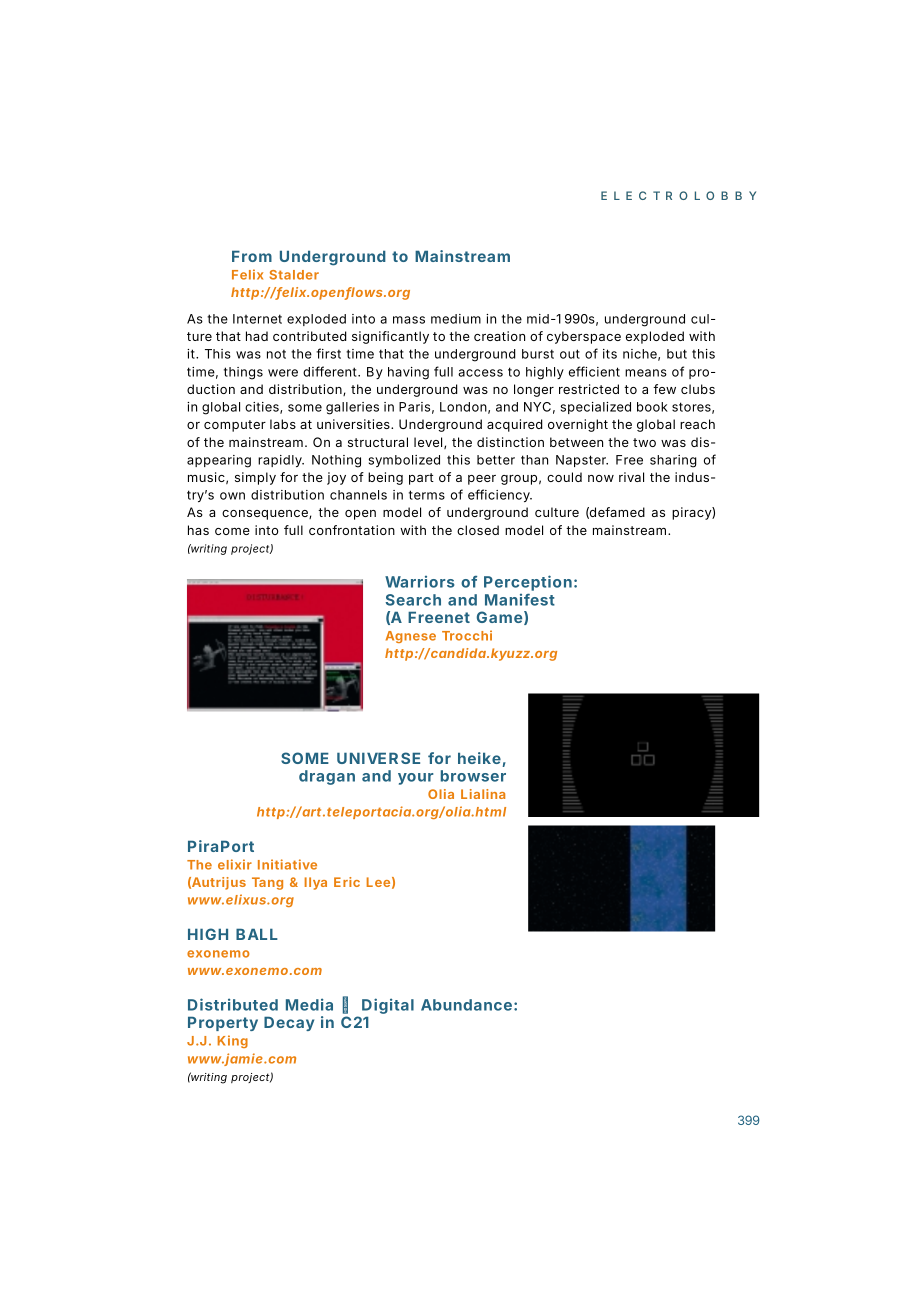  I want to click on Distributed, so click(233, 1004).
